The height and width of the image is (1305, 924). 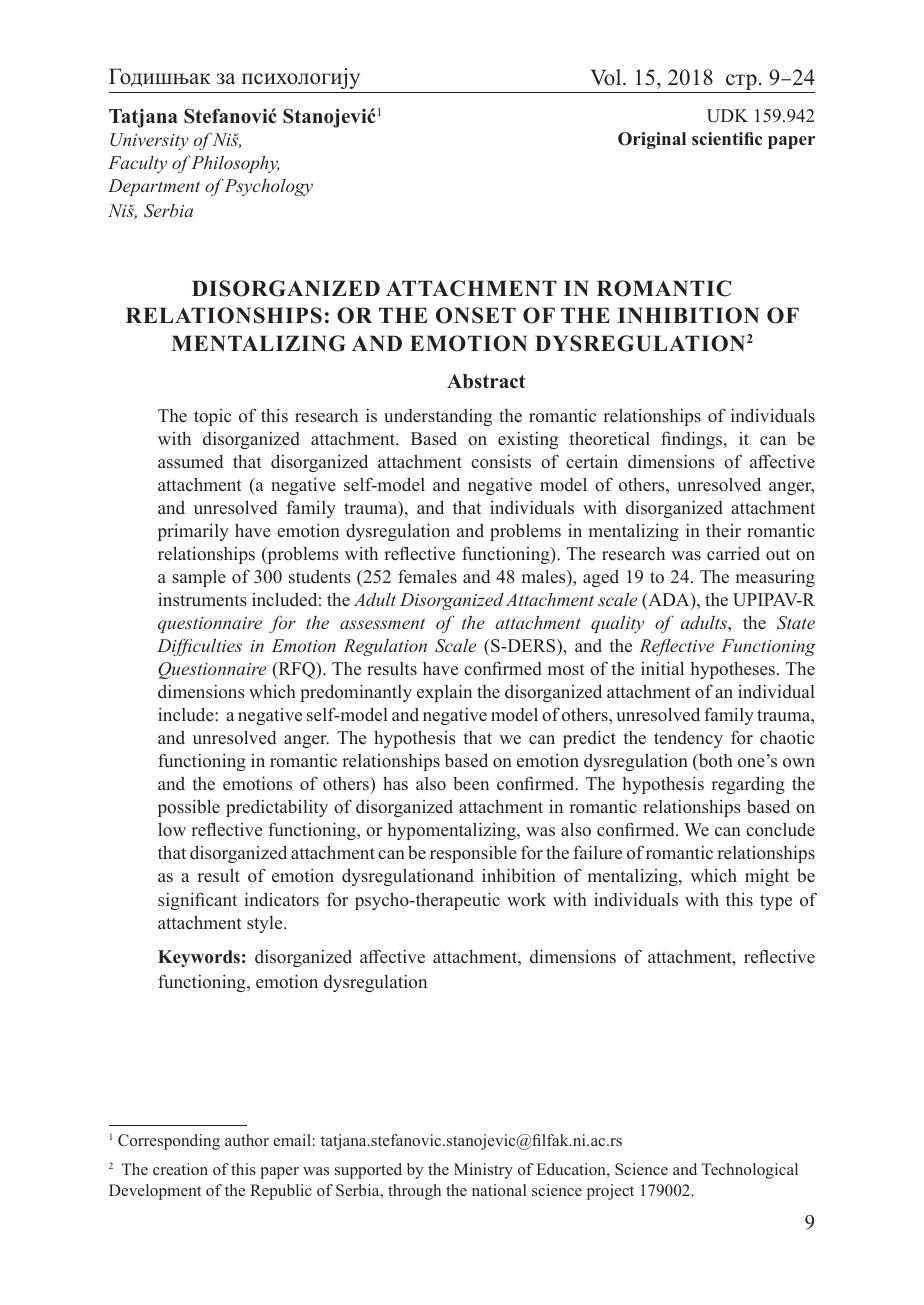 I want to click on Difficulties, so click(x=199, y=647).
